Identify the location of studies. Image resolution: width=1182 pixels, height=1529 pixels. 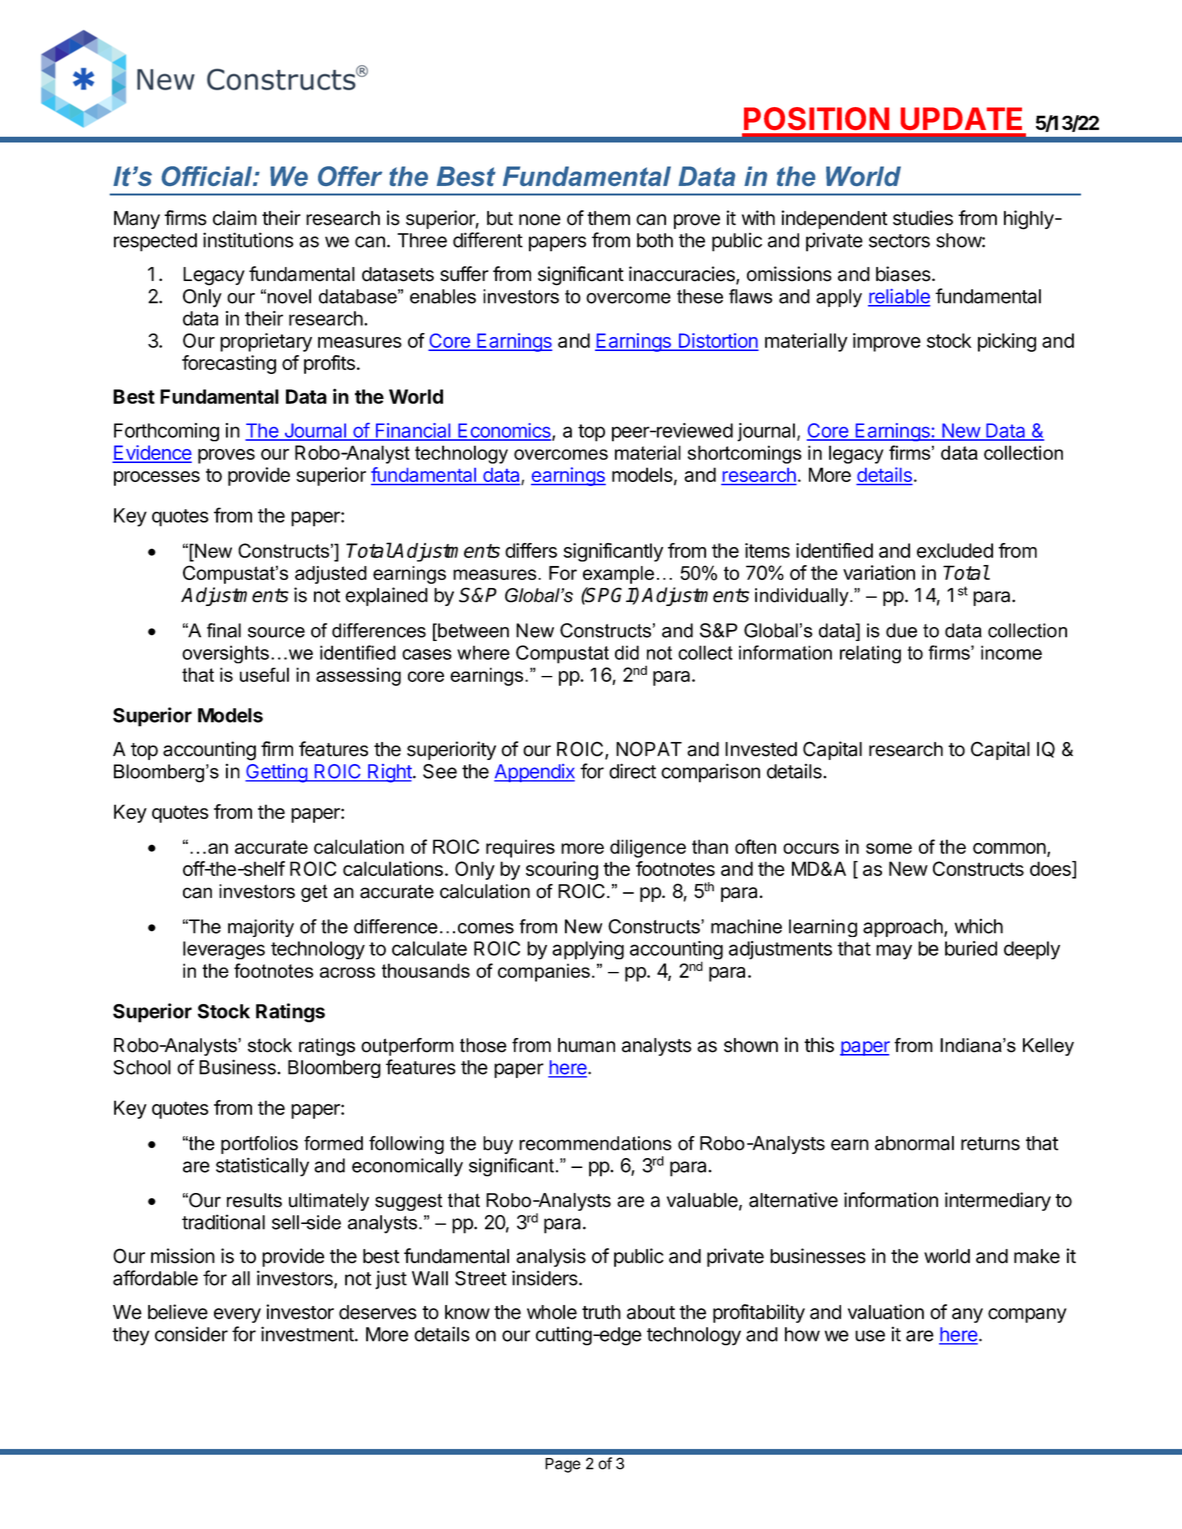
(923, 218).
